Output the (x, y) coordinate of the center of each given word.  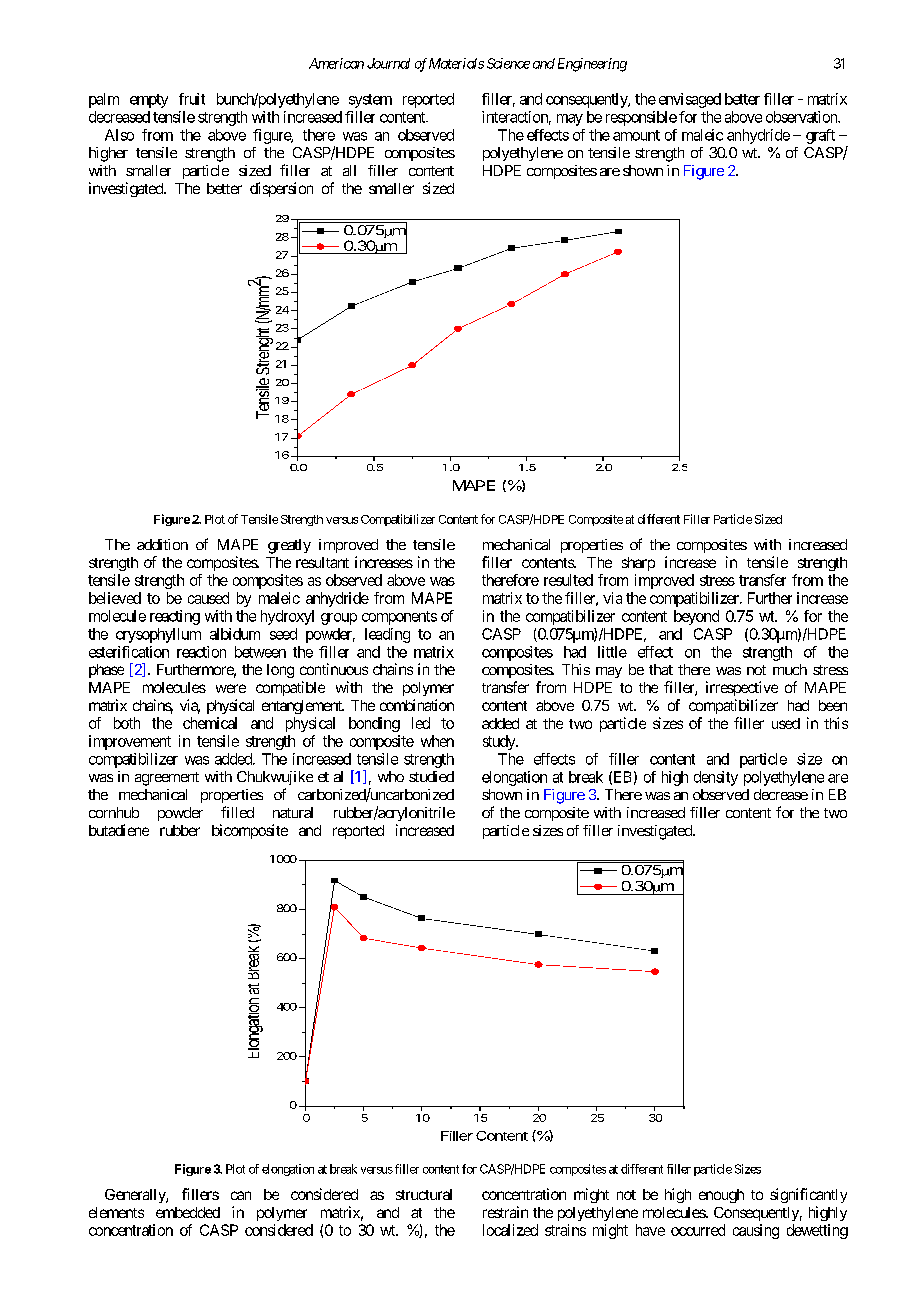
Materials (456, 63)
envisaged (690, 100)
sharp (638, 564)
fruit (192, 99)
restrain (505, 1212)
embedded (188, 1212)
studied (431, 776)
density (716, 778)
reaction (201, 652)
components (399, 618)
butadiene (119, 830)
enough (721, 1196)
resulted (568, 580)
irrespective (742, 688)
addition (162, 544)
